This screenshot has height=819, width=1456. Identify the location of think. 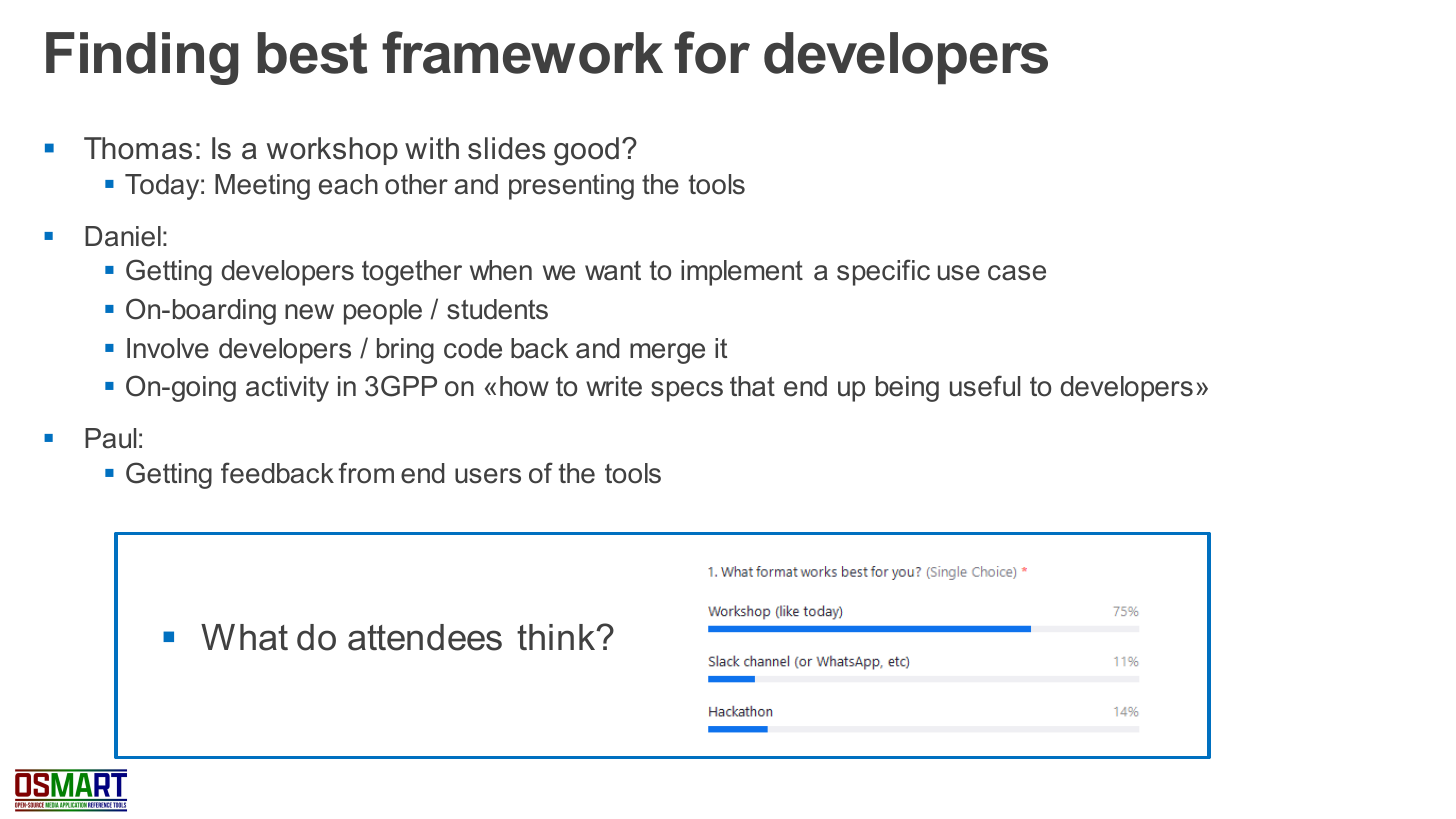
(557, 637).
